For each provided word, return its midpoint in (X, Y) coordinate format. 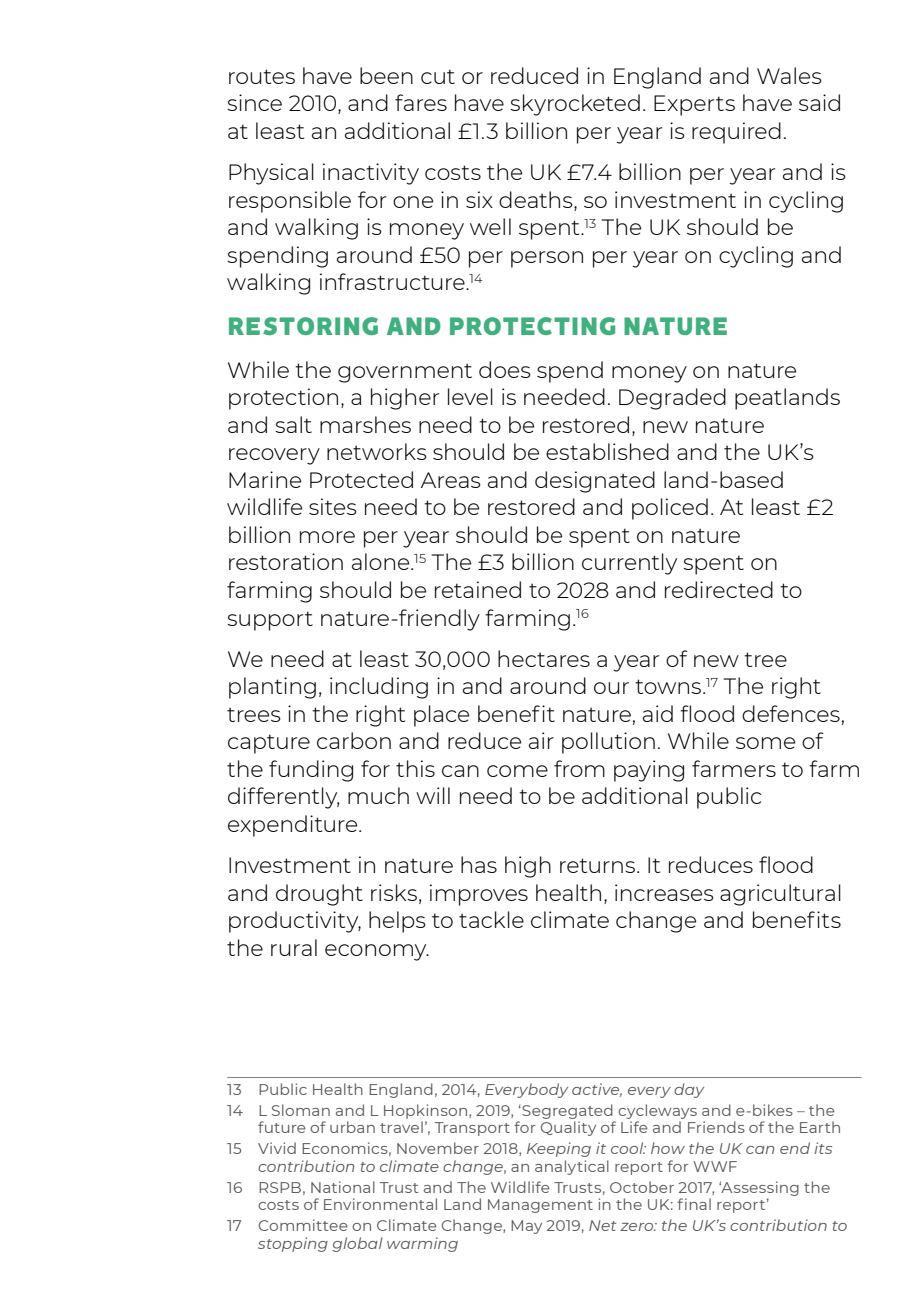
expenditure (294, 826)
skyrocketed (575, 105)
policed (670, 509)
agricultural (780, 895)
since (254, 102)
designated (595, 482)
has (479, 864)
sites (333, 506)
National (343, 1187)
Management (540, 1206)
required (736, 133)
